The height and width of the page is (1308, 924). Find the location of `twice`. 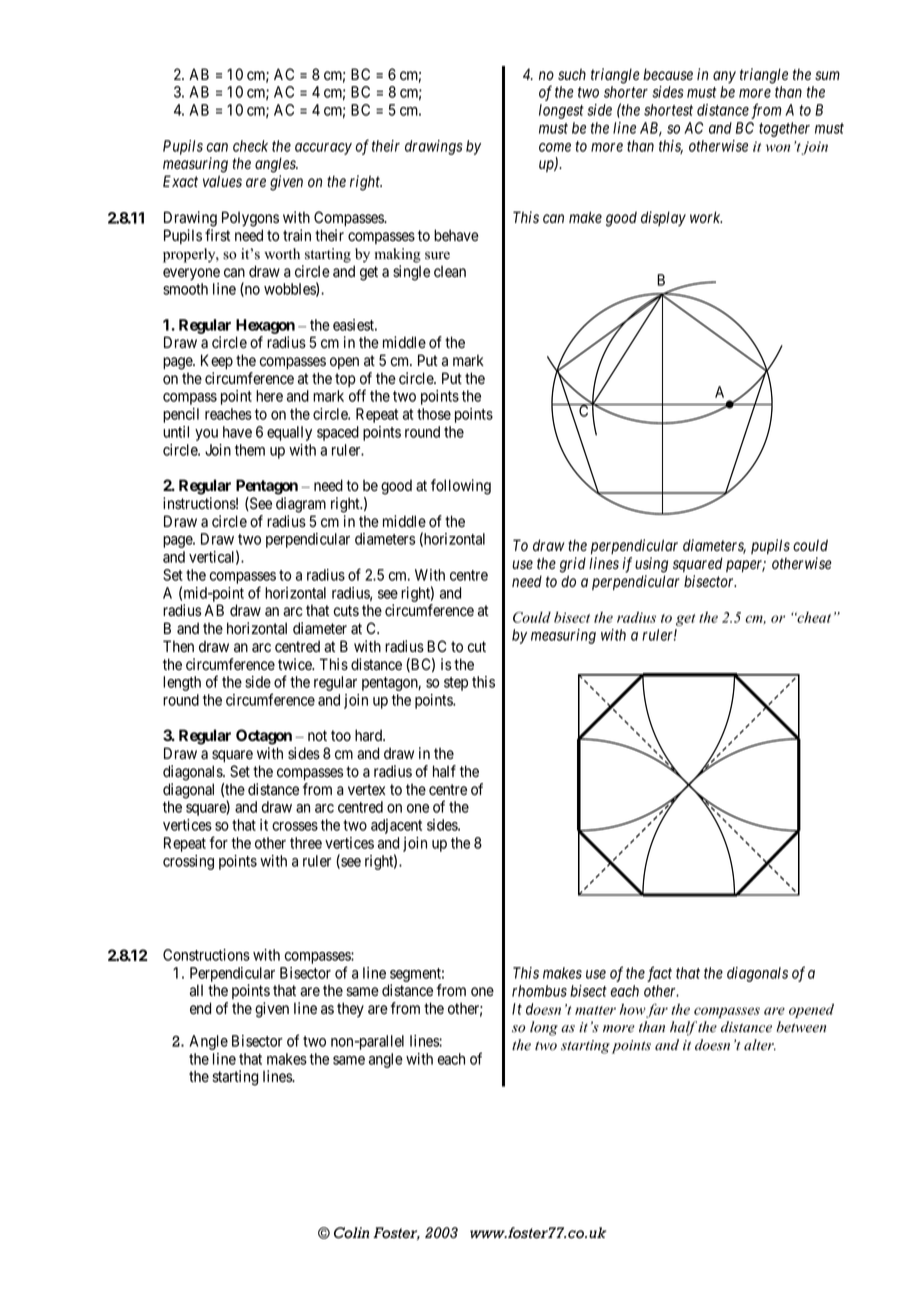

twice is located at coordinates (296, 664).
